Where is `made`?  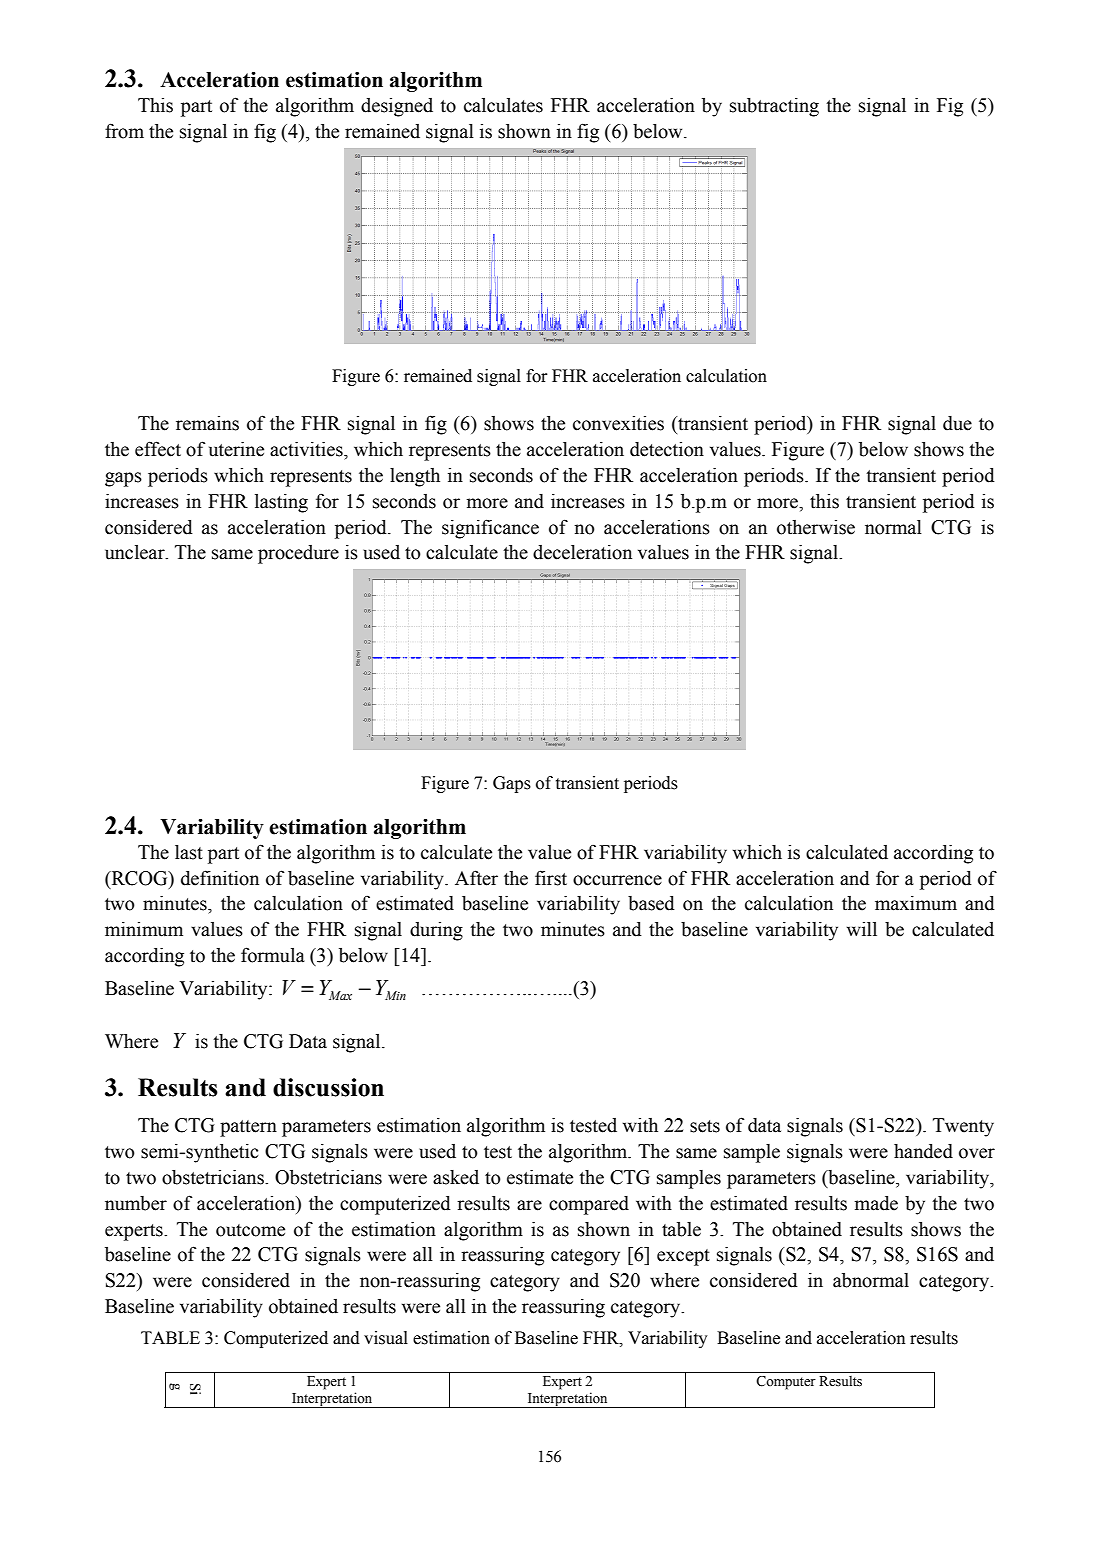 made is located at coordinates (876, 1203).
